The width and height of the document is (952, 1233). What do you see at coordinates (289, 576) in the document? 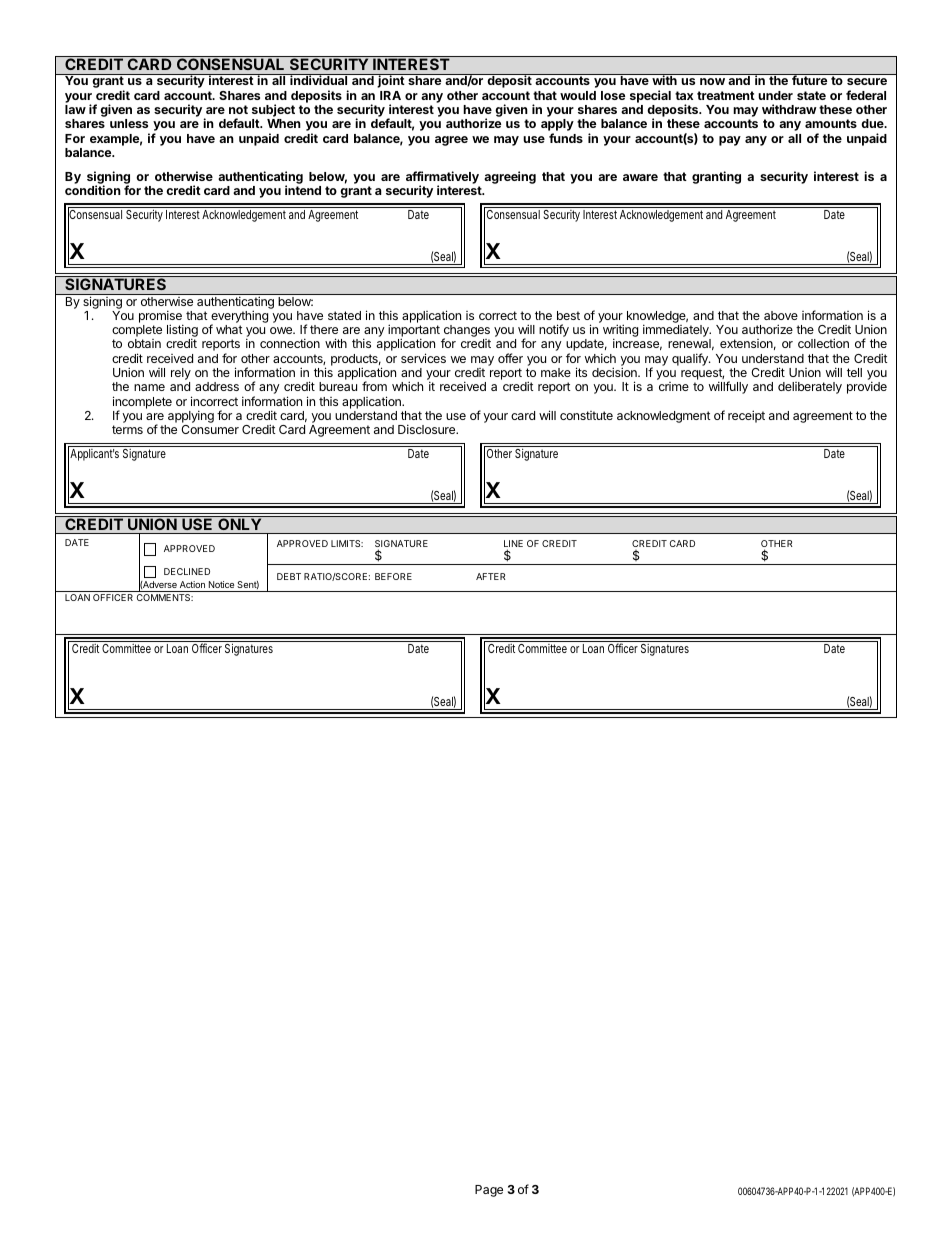
I see `DEBT` at bounding box center [289, 576].
